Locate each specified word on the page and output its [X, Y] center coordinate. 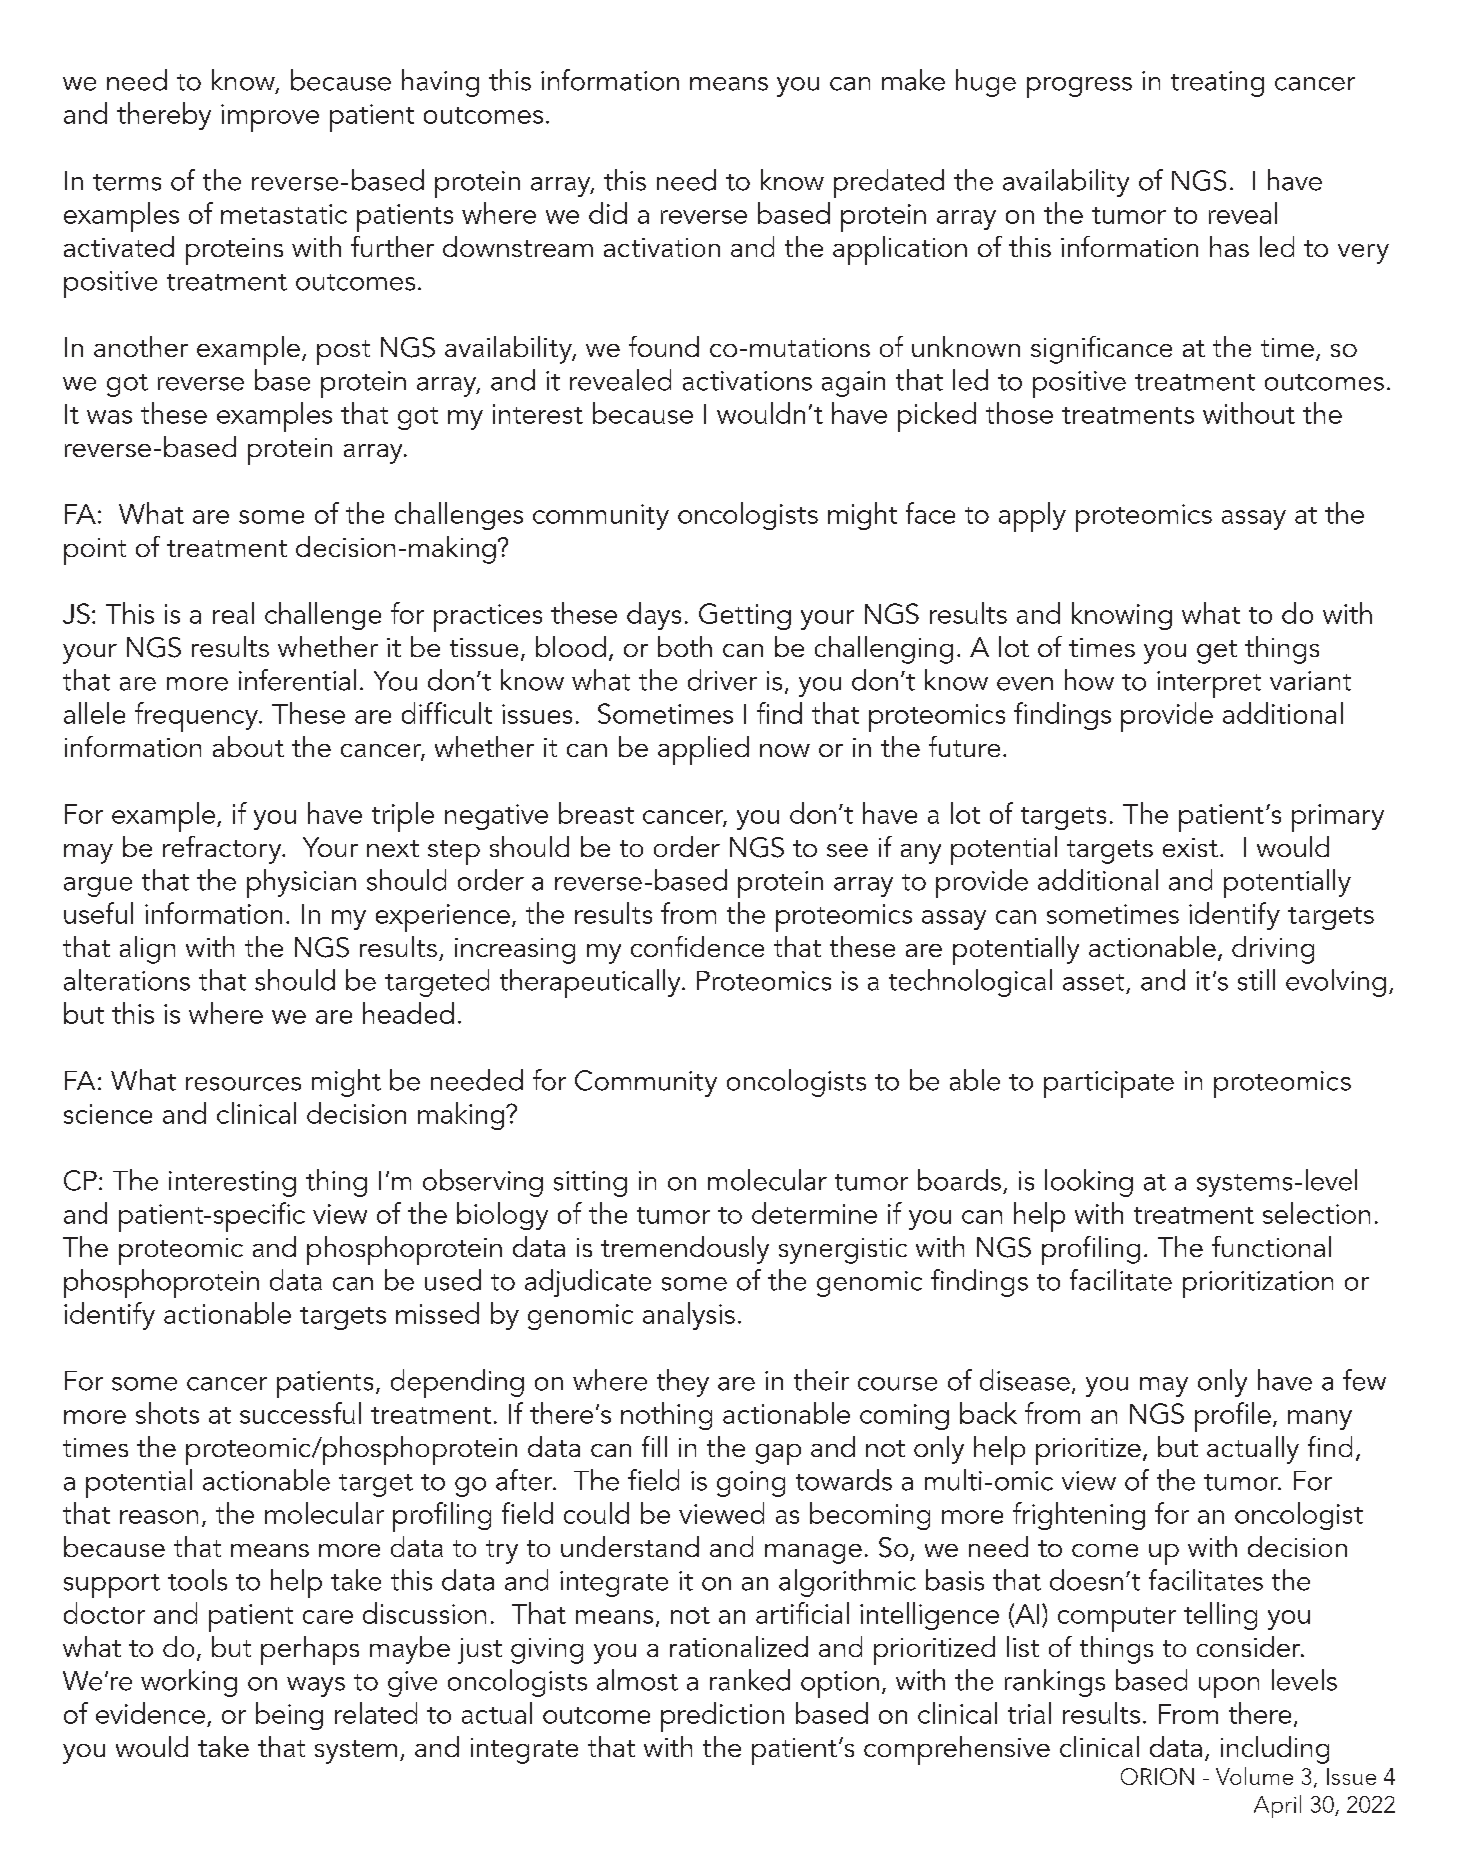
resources [243, 1084]
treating [1217, 84]
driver [722, 680]
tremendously [685, 1250]
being [289, 1716]
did [608, 213]
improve [270, 118]
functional [1271, 1246]
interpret [1209, 684]
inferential [297, 680]
